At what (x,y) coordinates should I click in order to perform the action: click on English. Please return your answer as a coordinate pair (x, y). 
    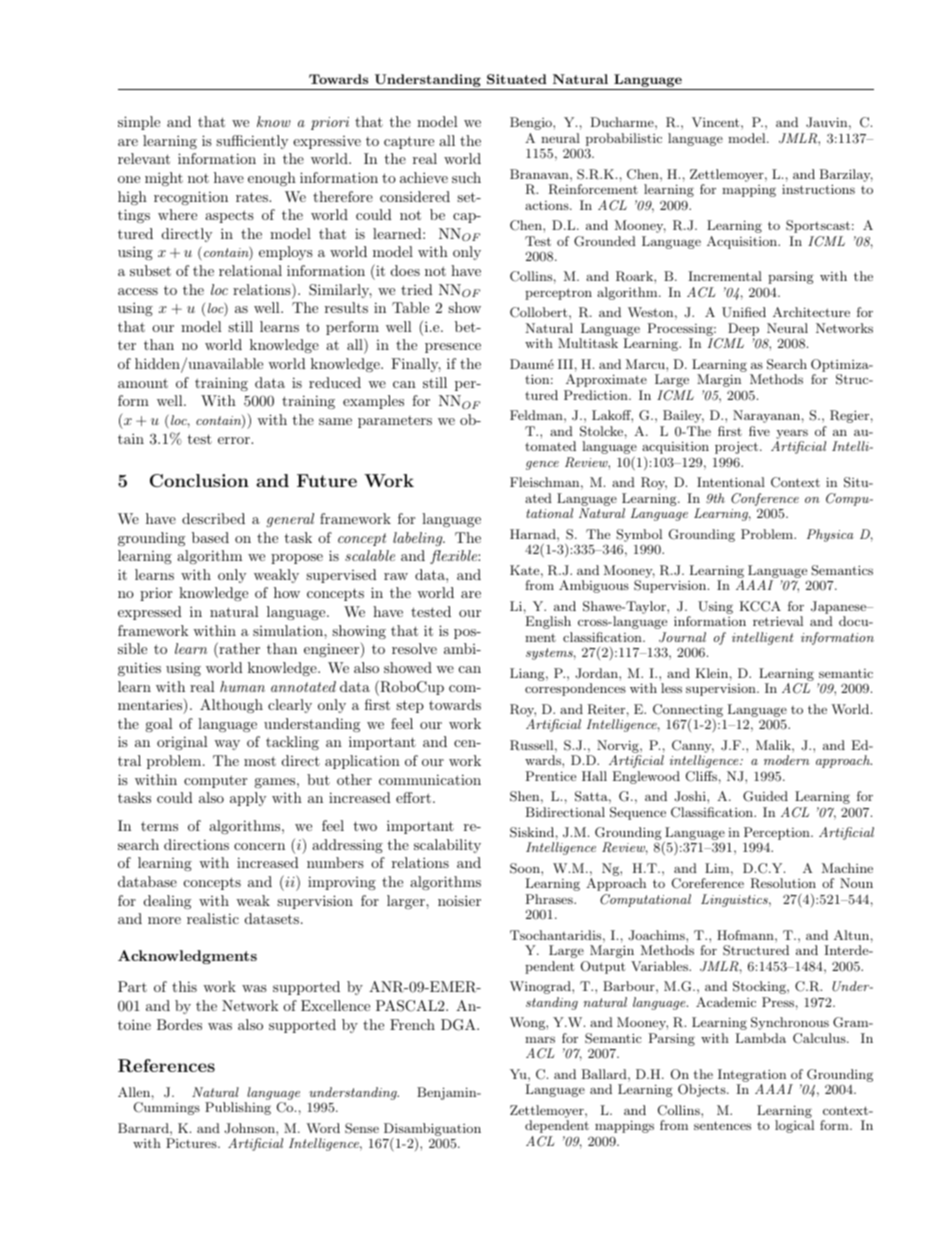
    Looking at the image, I should click on (548, 622).
